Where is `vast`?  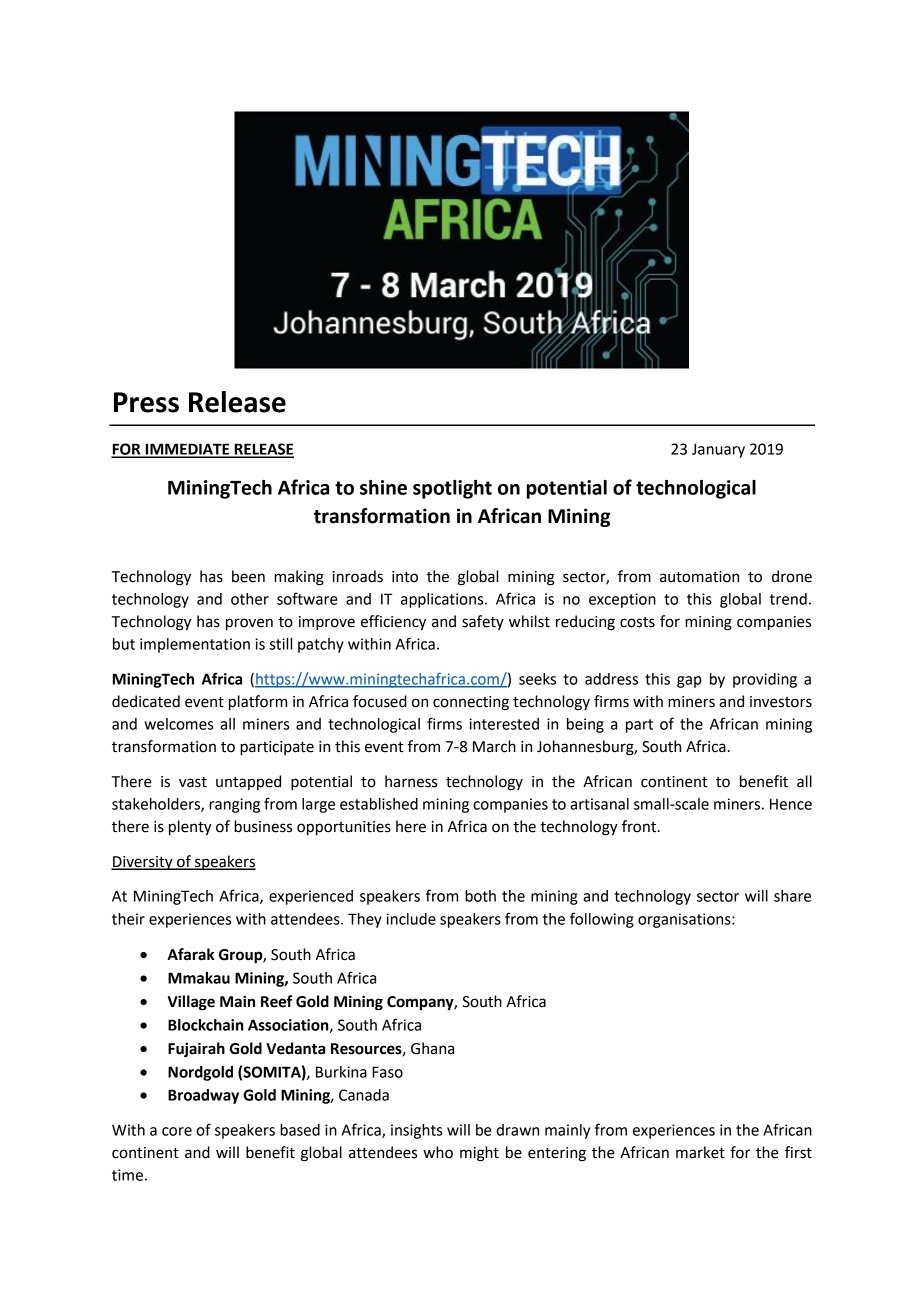
vast is located at coordinates (193, 782).
